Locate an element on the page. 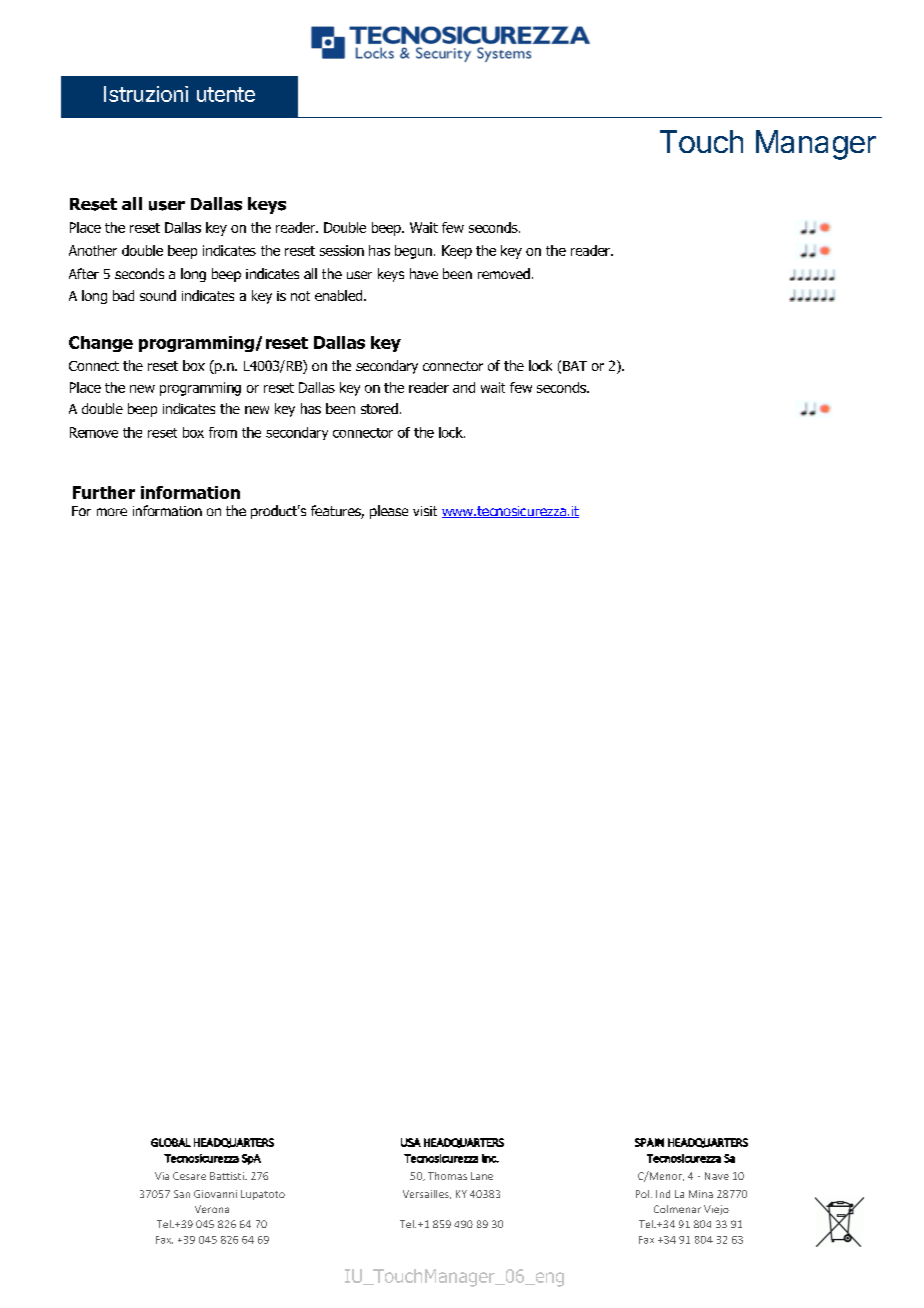 Image resolution: width=924 pixels, height=1308 pixels. USA is located at coordinates (411, 1142).
